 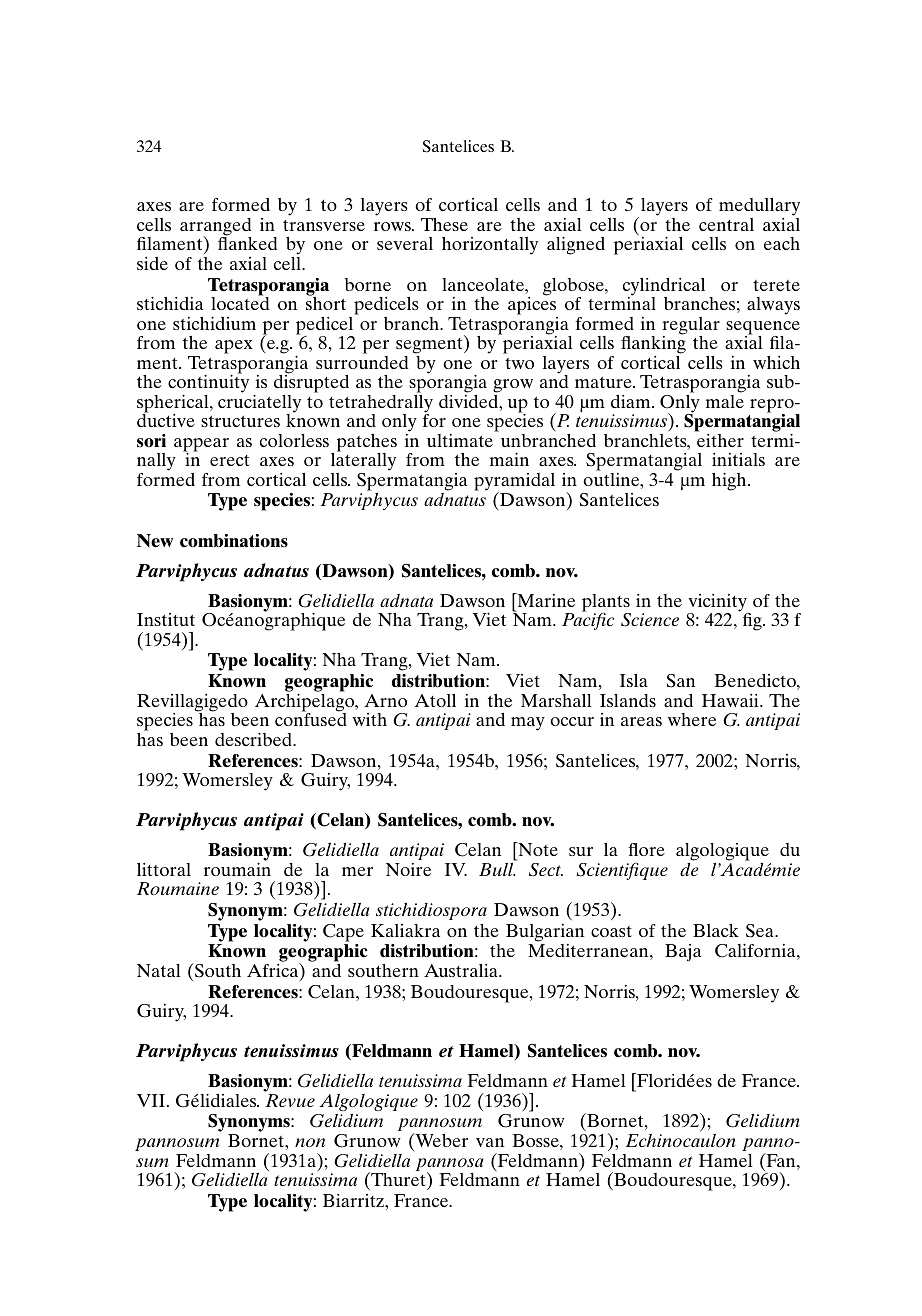 What do you see at coordinates (490, 246) in the image?
I see `horizontally` at bounding box center [490, 246].
